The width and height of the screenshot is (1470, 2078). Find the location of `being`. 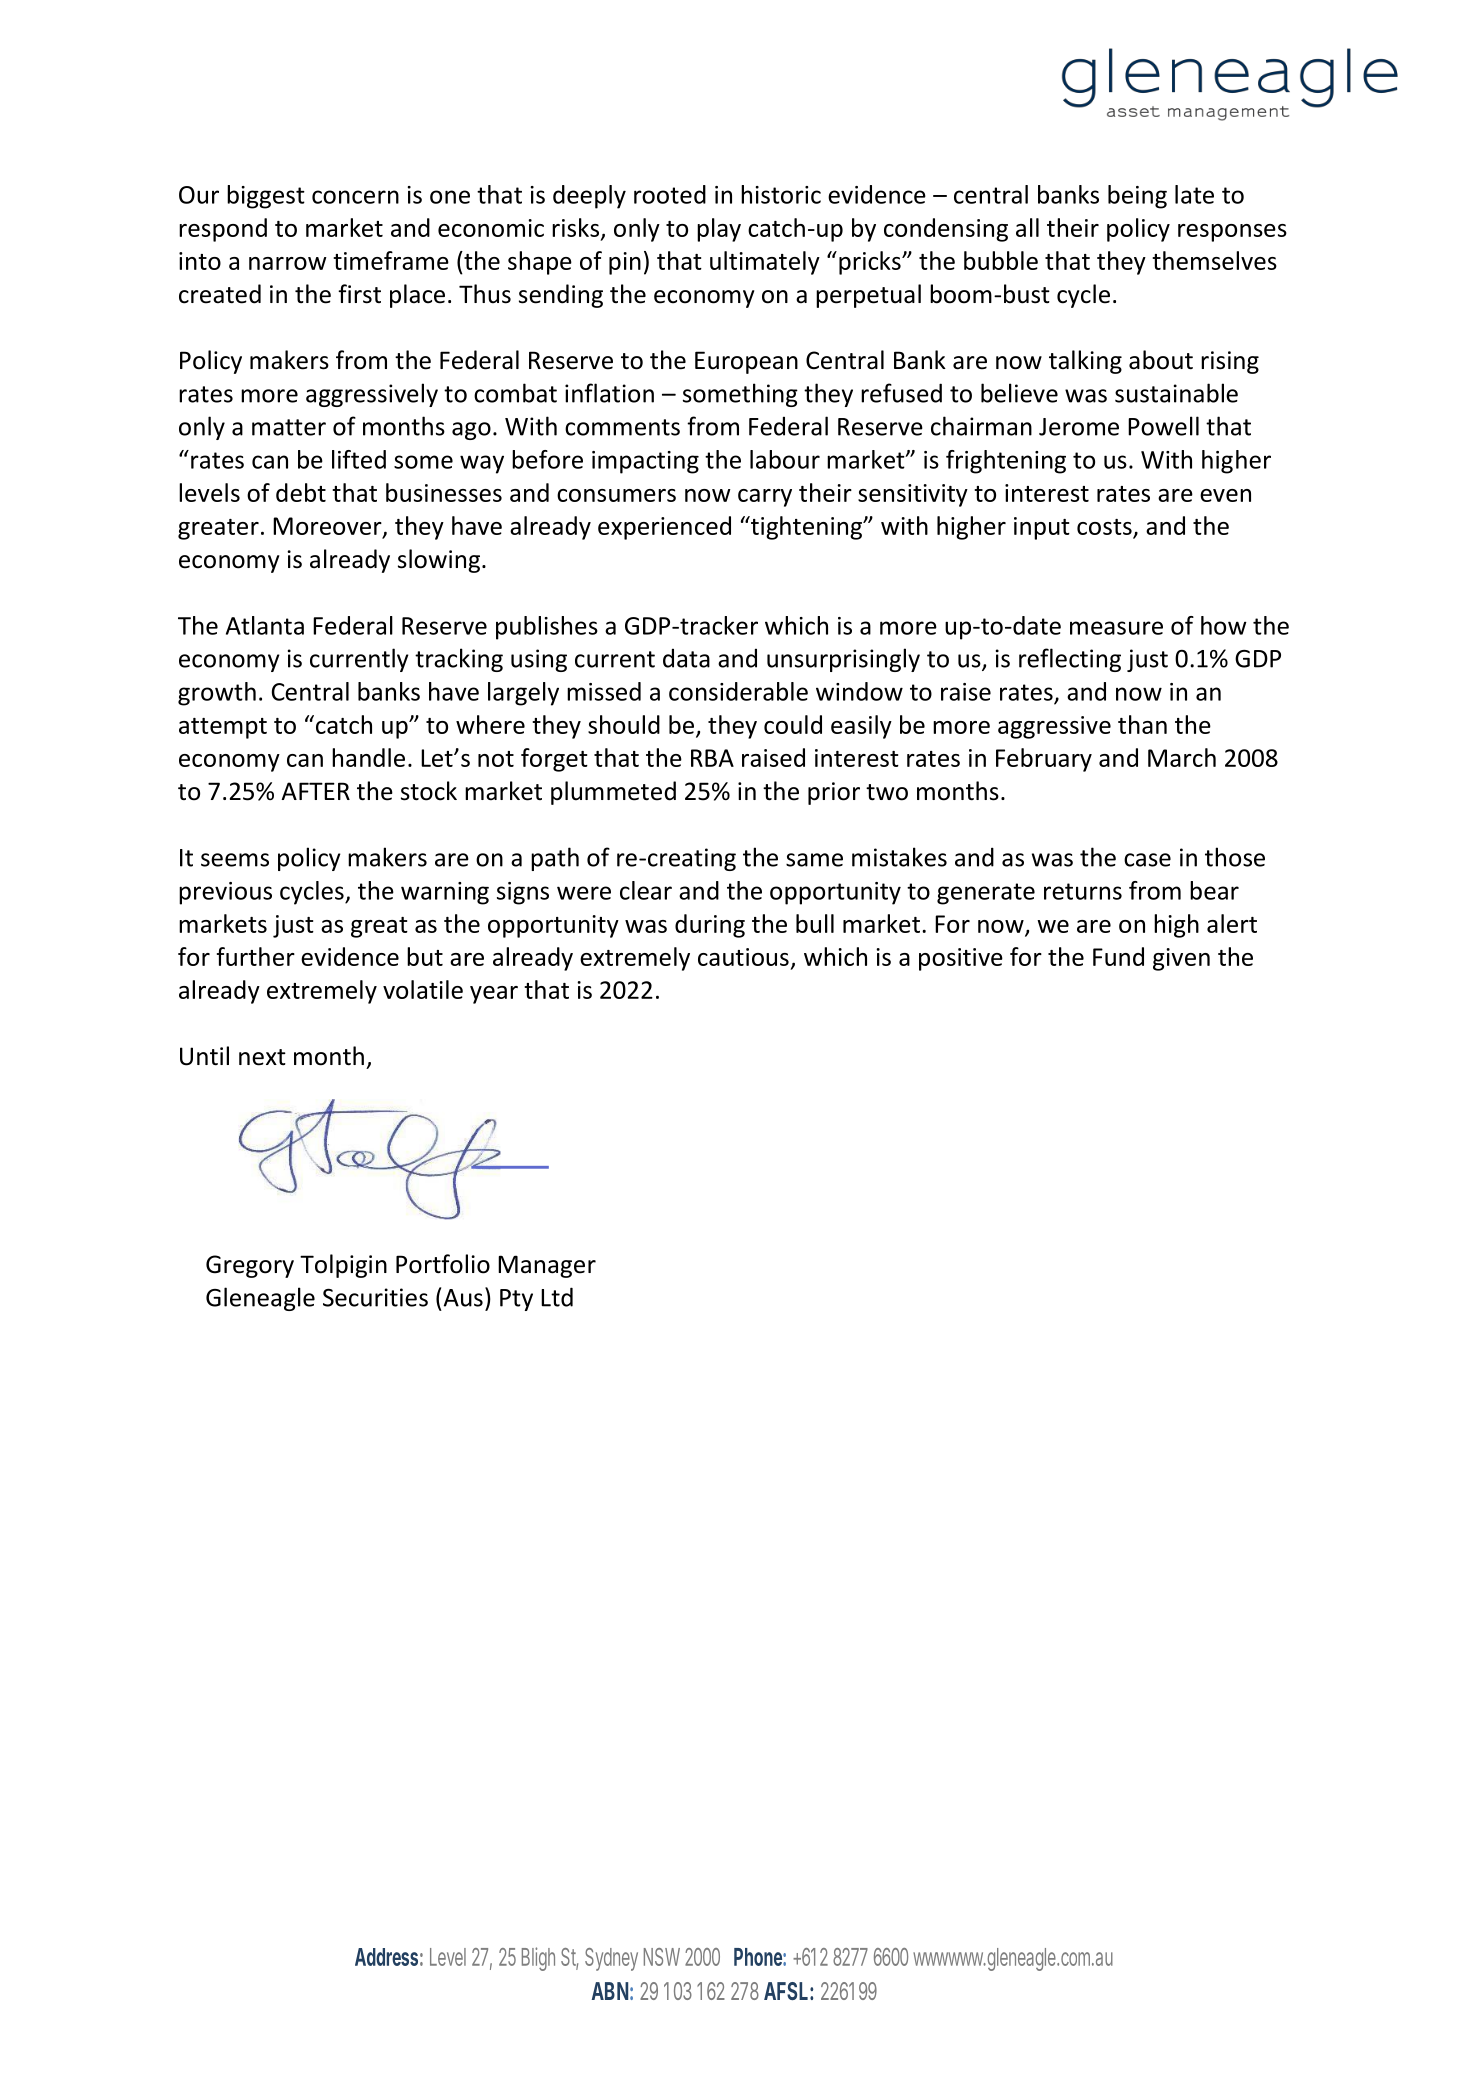

being is located at coordinates (1137, 197).
